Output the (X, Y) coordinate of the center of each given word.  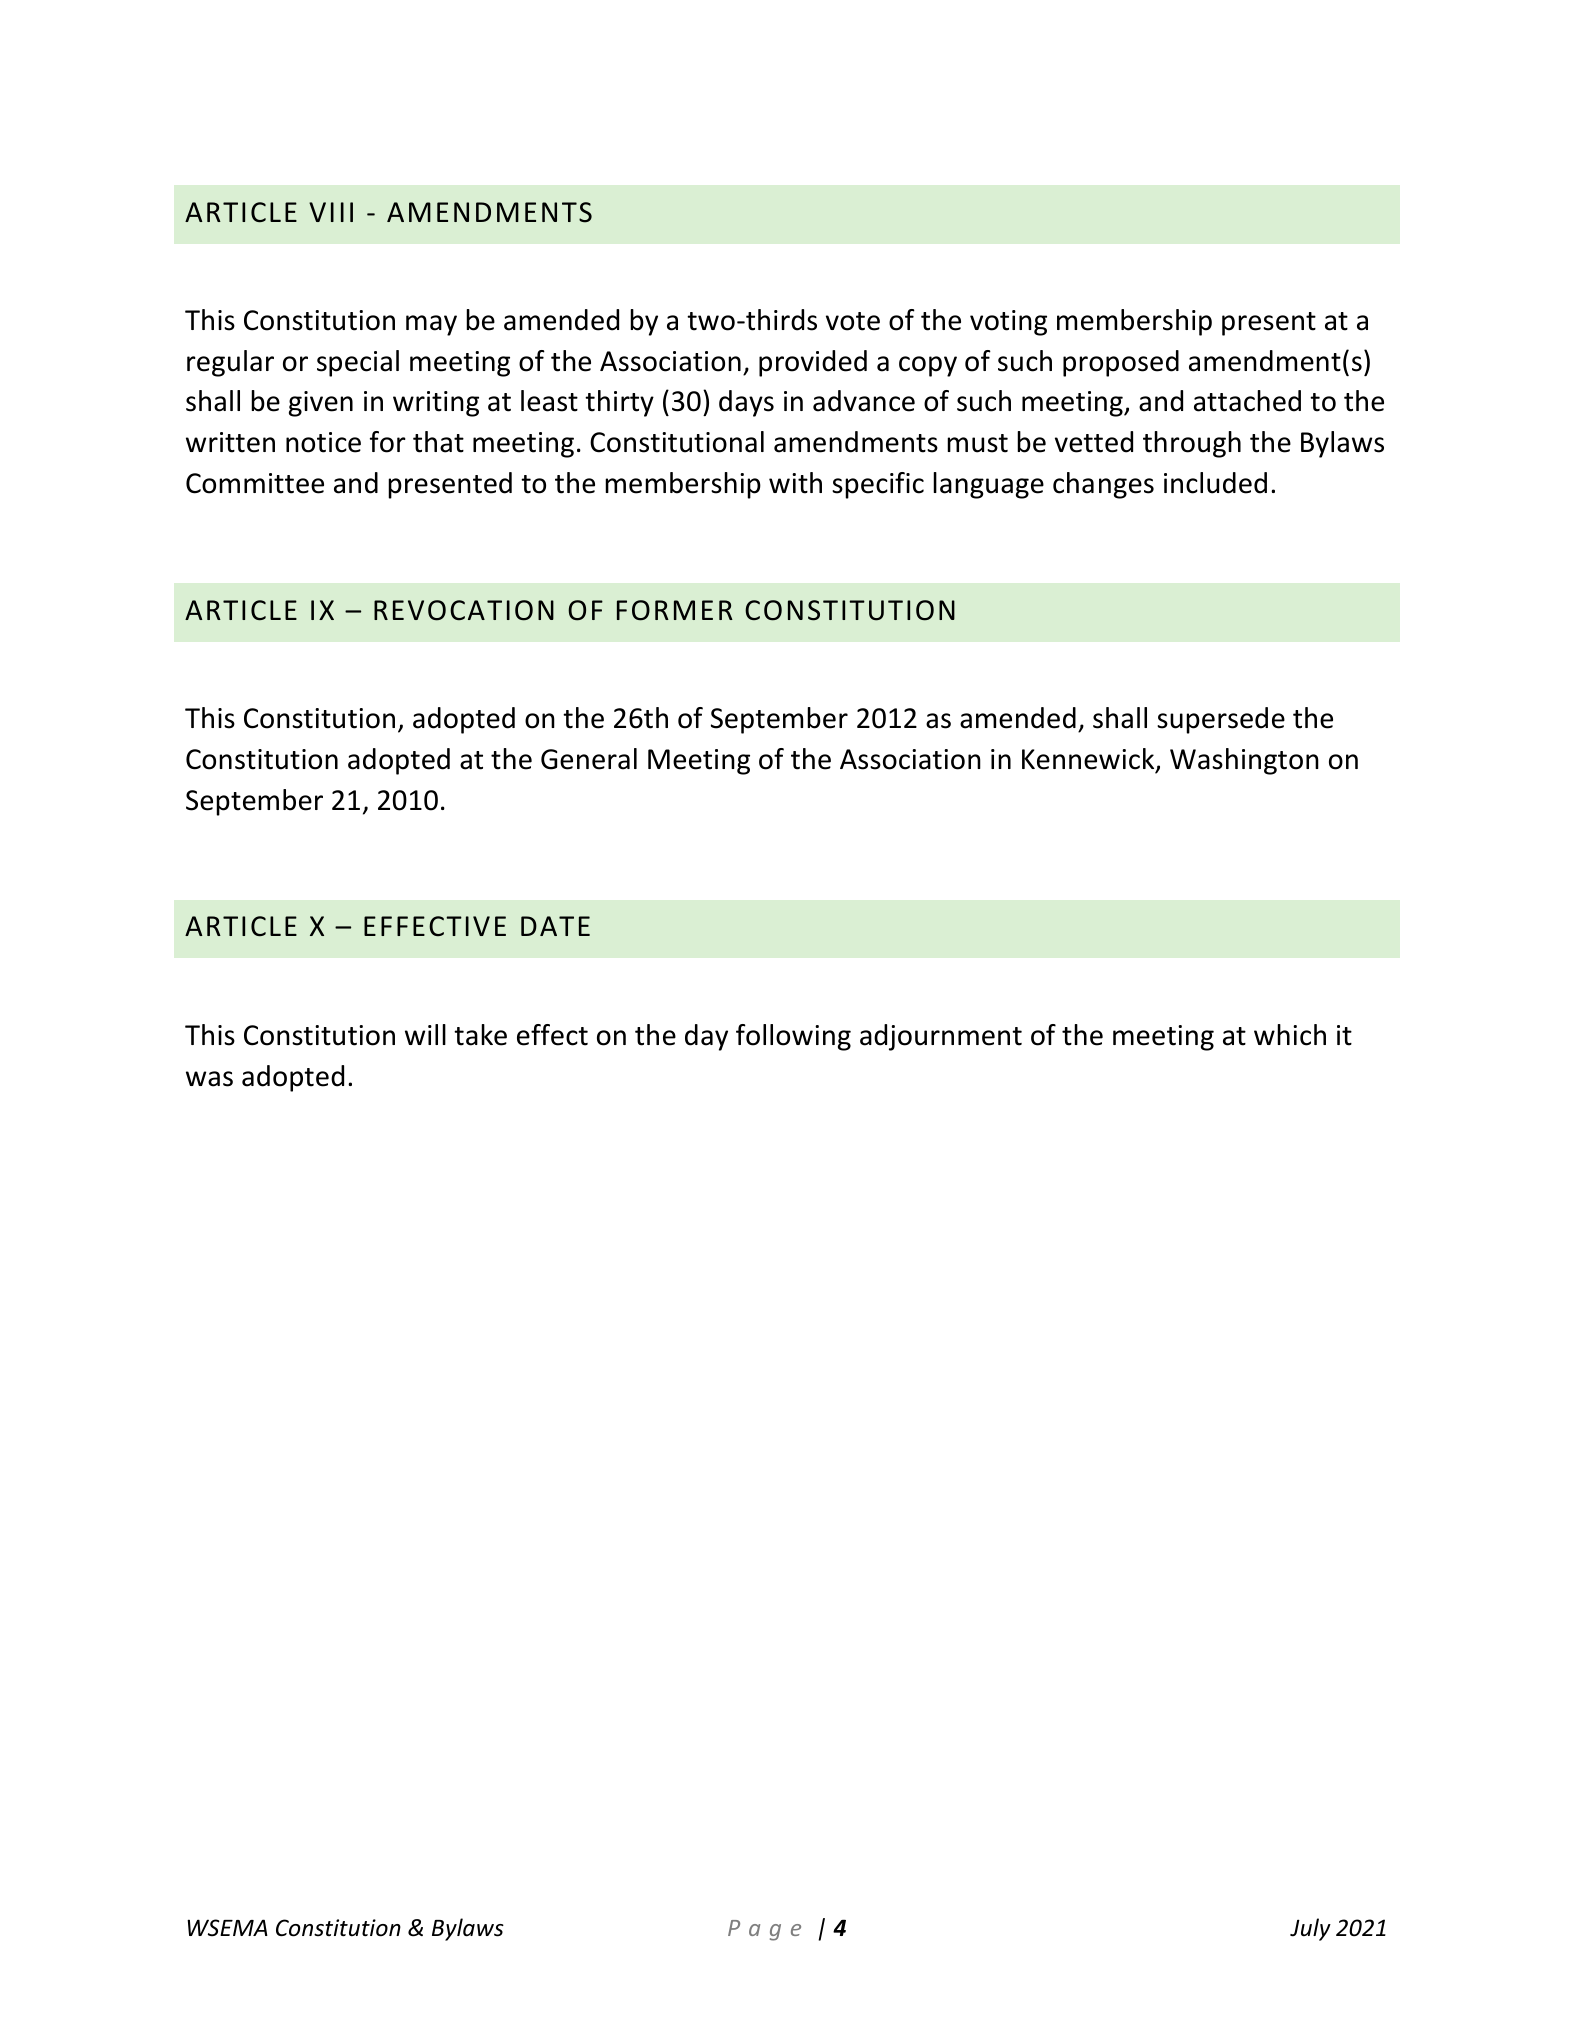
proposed (1121, 363)
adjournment (941, 1037)
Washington (1244, 761)
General (589, 759)
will (425, 1034)
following (793, 1037)
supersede (1221, 720)
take (480, 1035)
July (1310, 1929)
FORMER (675, 610)
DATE (555, 926)
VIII (331, 212)
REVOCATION (464, 610)
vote (853, 321)
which (1290, 1035)
